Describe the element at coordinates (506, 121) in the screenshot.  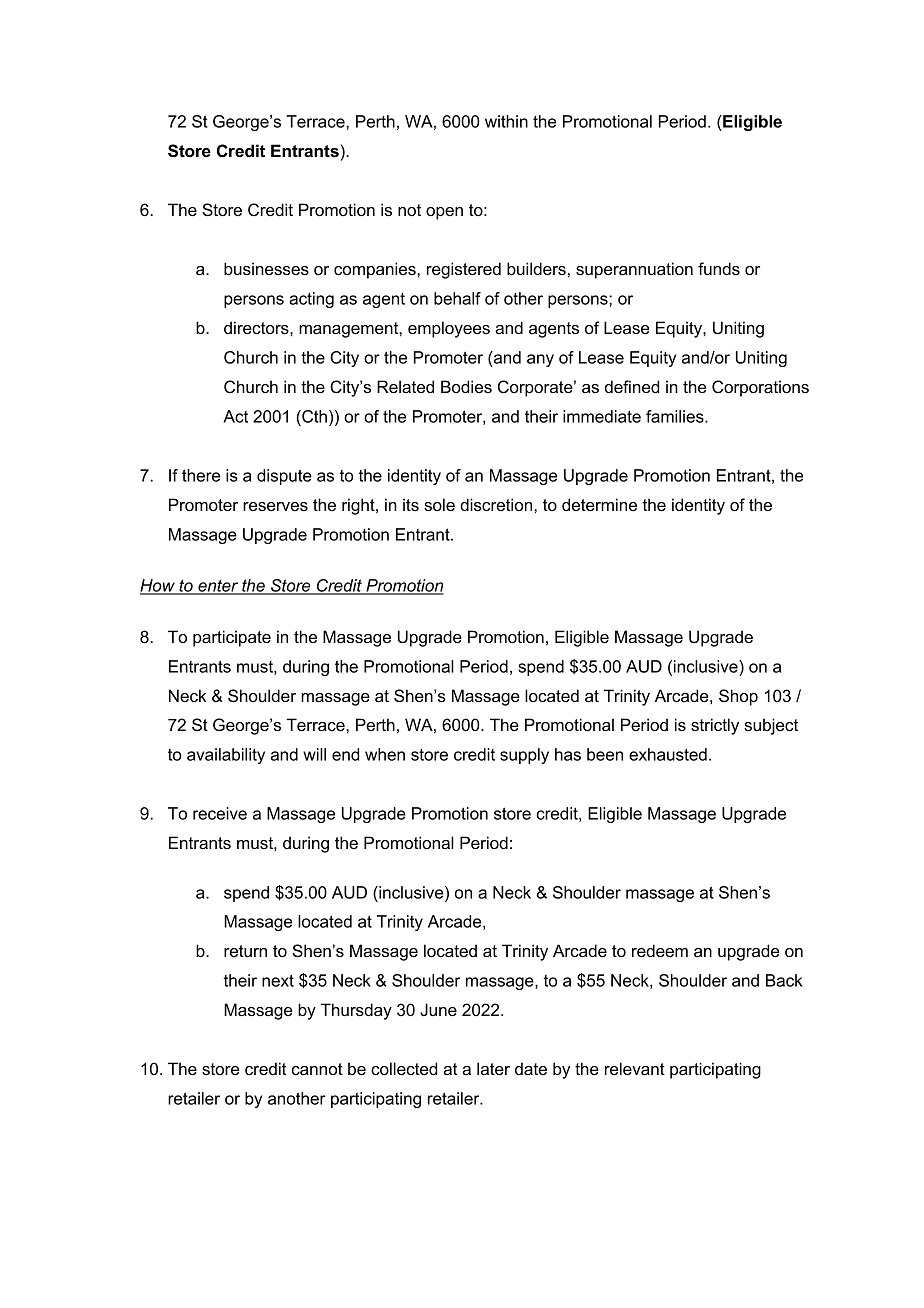
I see `within` at that location.
